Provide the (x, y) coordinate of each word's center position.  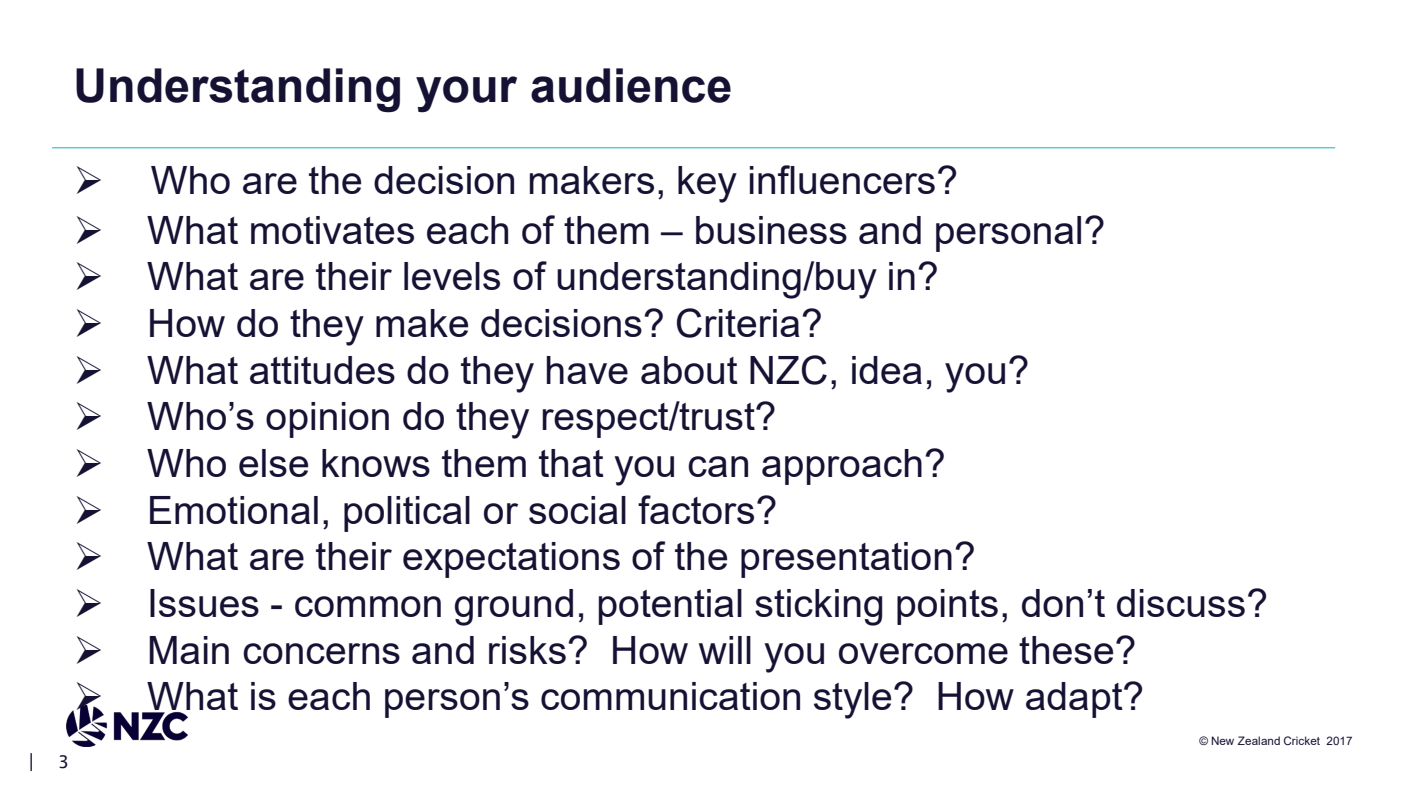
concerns (321, 653)
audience (631, 85)
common (368, 606)
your (466, 94)
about (689, 370)
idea (887, 370)
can (718, 466)
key (707, 184)
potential (670, 607)
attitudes (322, 370)
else (273, 463)
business (771, 230)
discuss (1181, 603)
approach (842, 467)
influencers (842, 179)
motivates (332, 230)
